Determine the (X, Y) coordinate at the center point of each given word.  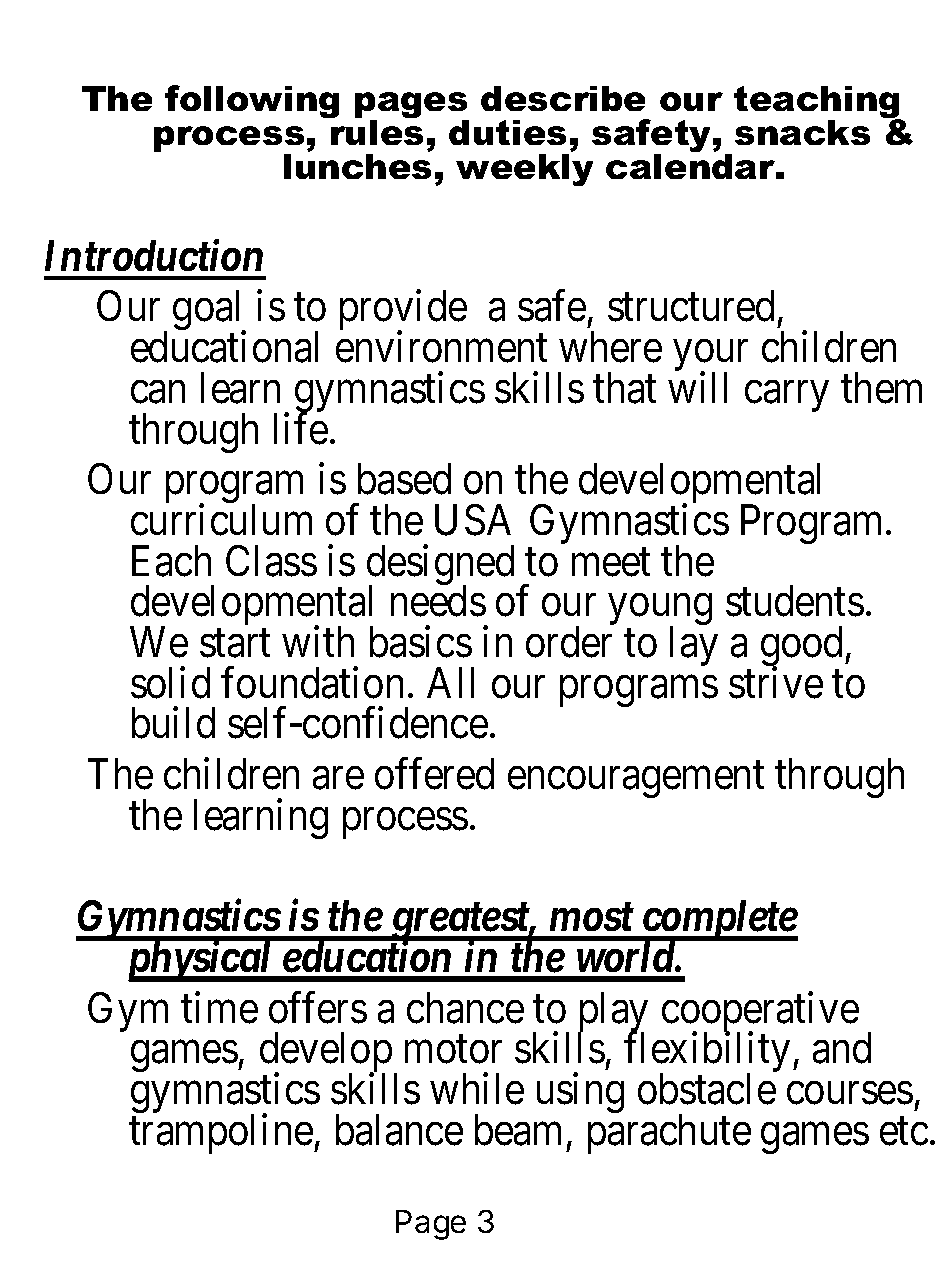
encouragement (636, 780)
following (252, 101)
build (173, 723)
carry (787, 396)
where (610, 347)
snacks (802, 132)
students (795, 601)
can (158, 392)
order (569, 642)
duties (507, 132)
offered (434, 774)
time (219, 1008)
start (235, 644)
